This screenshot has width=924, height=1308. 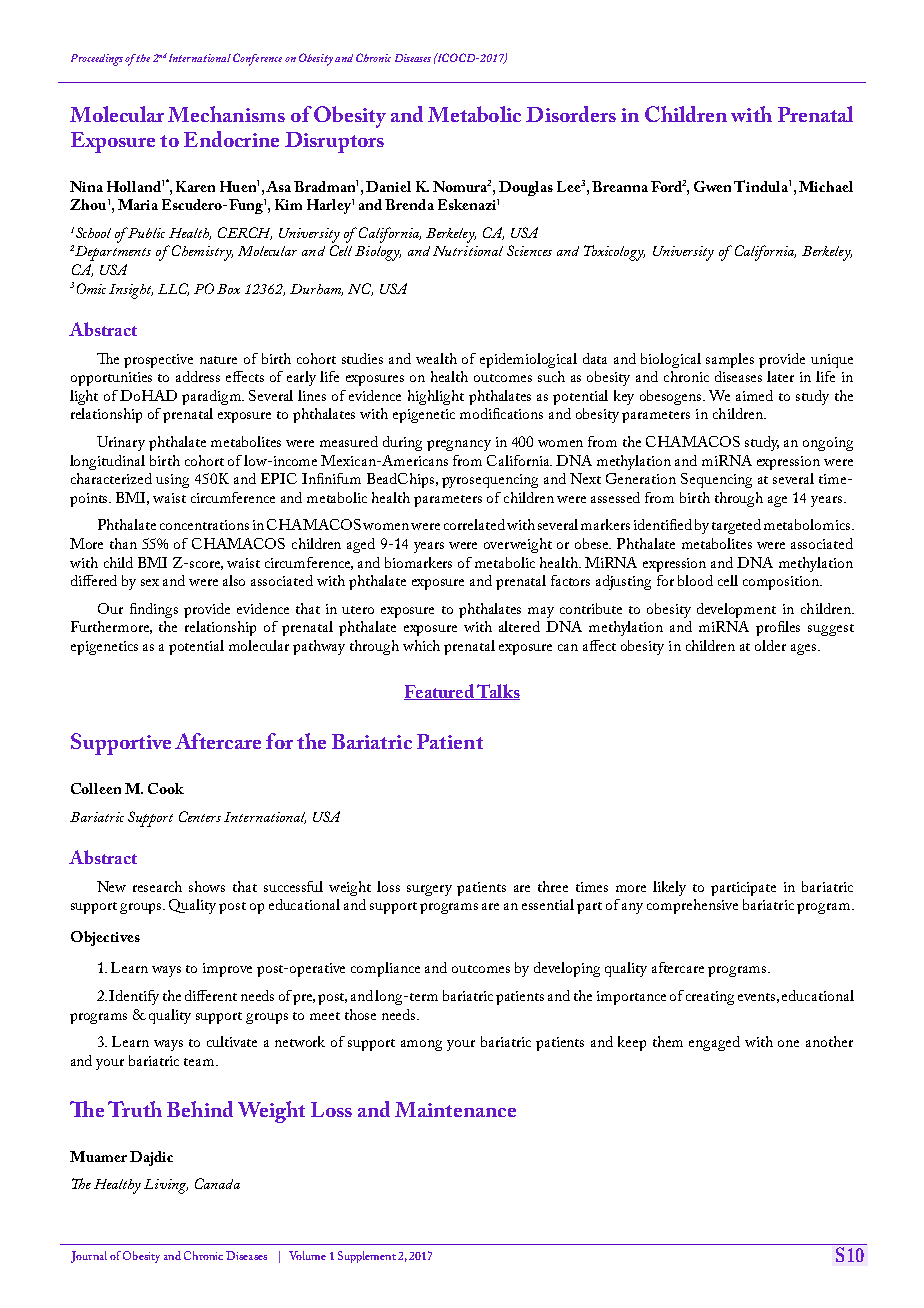 What do you see at coordinates (571, 114) in the screenshot?
I see `Disorders` at bounding box center [571, 114].
